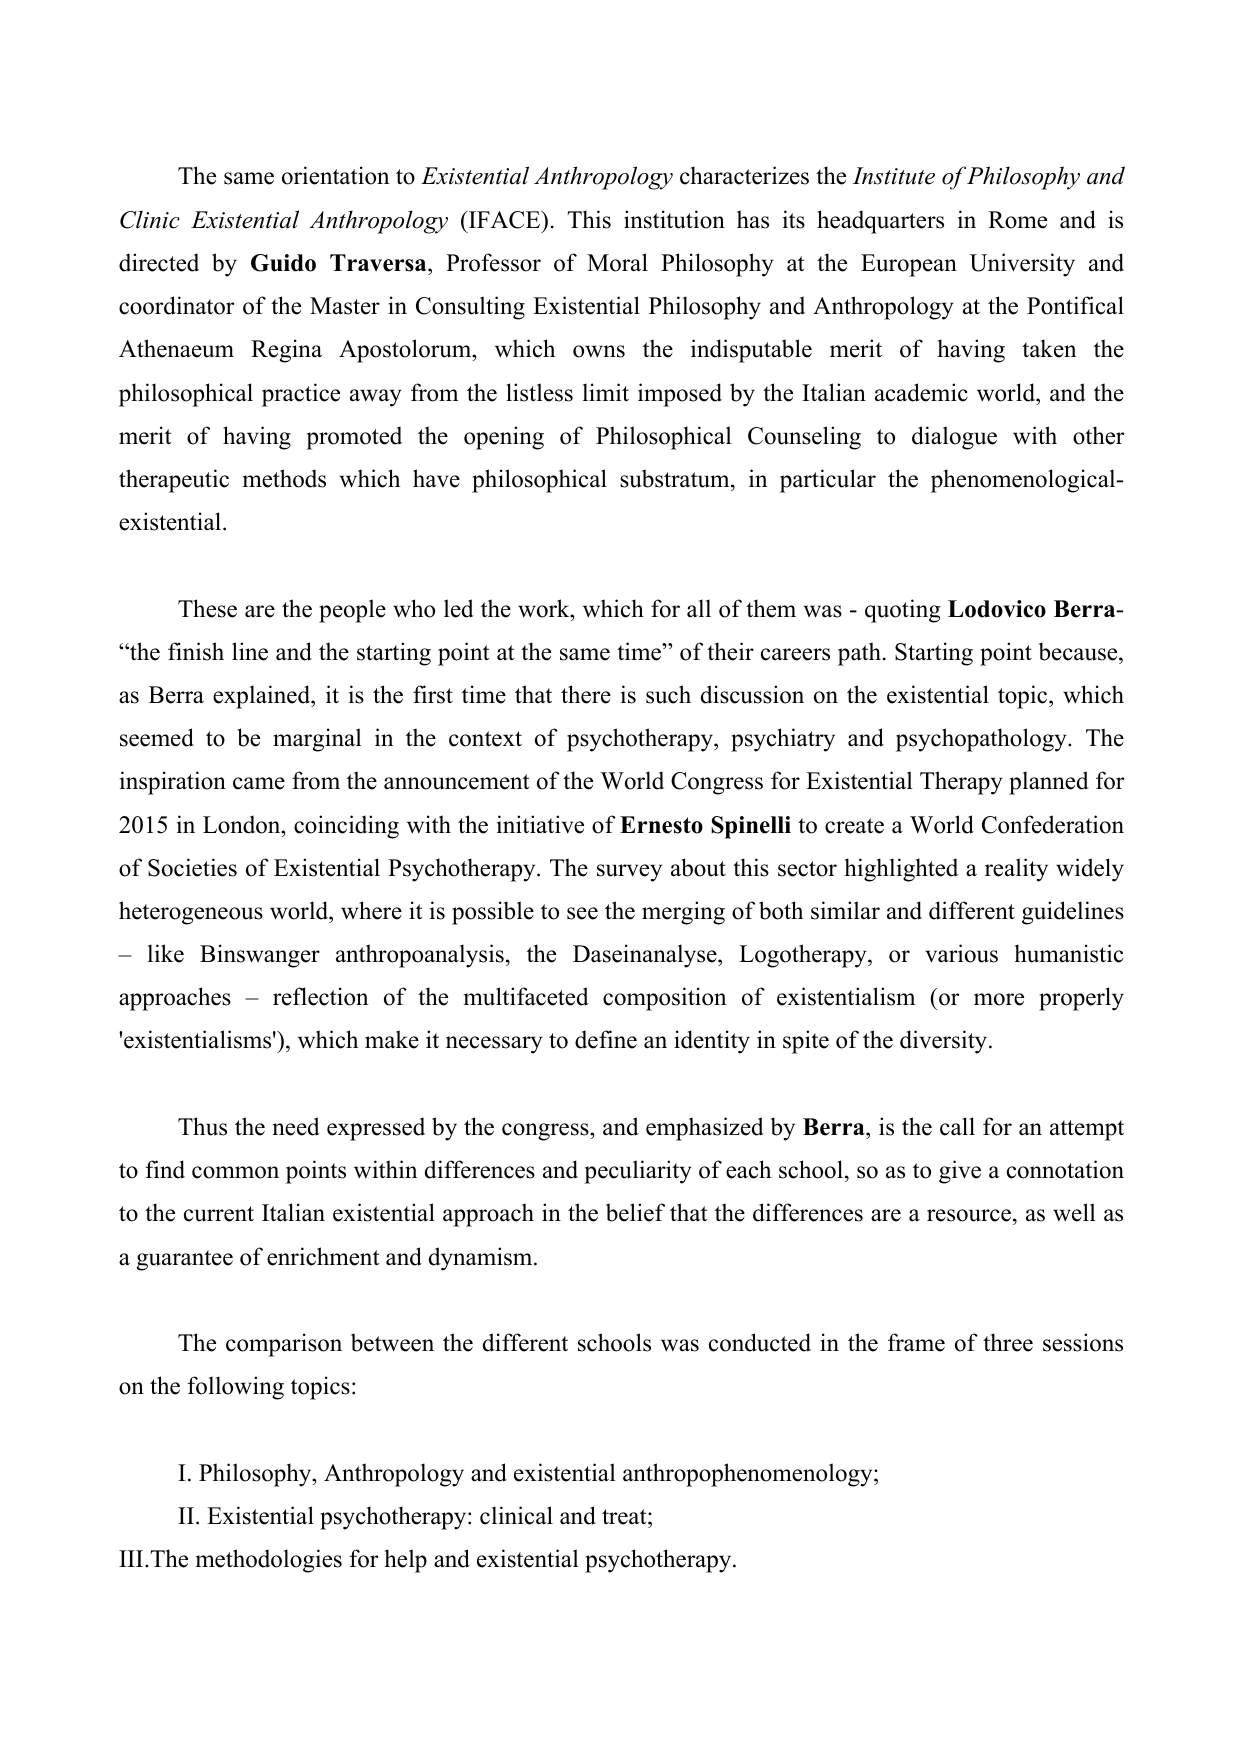 Image resolution: width=1242 pixels, height=1757 pixels. I want to click on Societies, so click(192, 867).
